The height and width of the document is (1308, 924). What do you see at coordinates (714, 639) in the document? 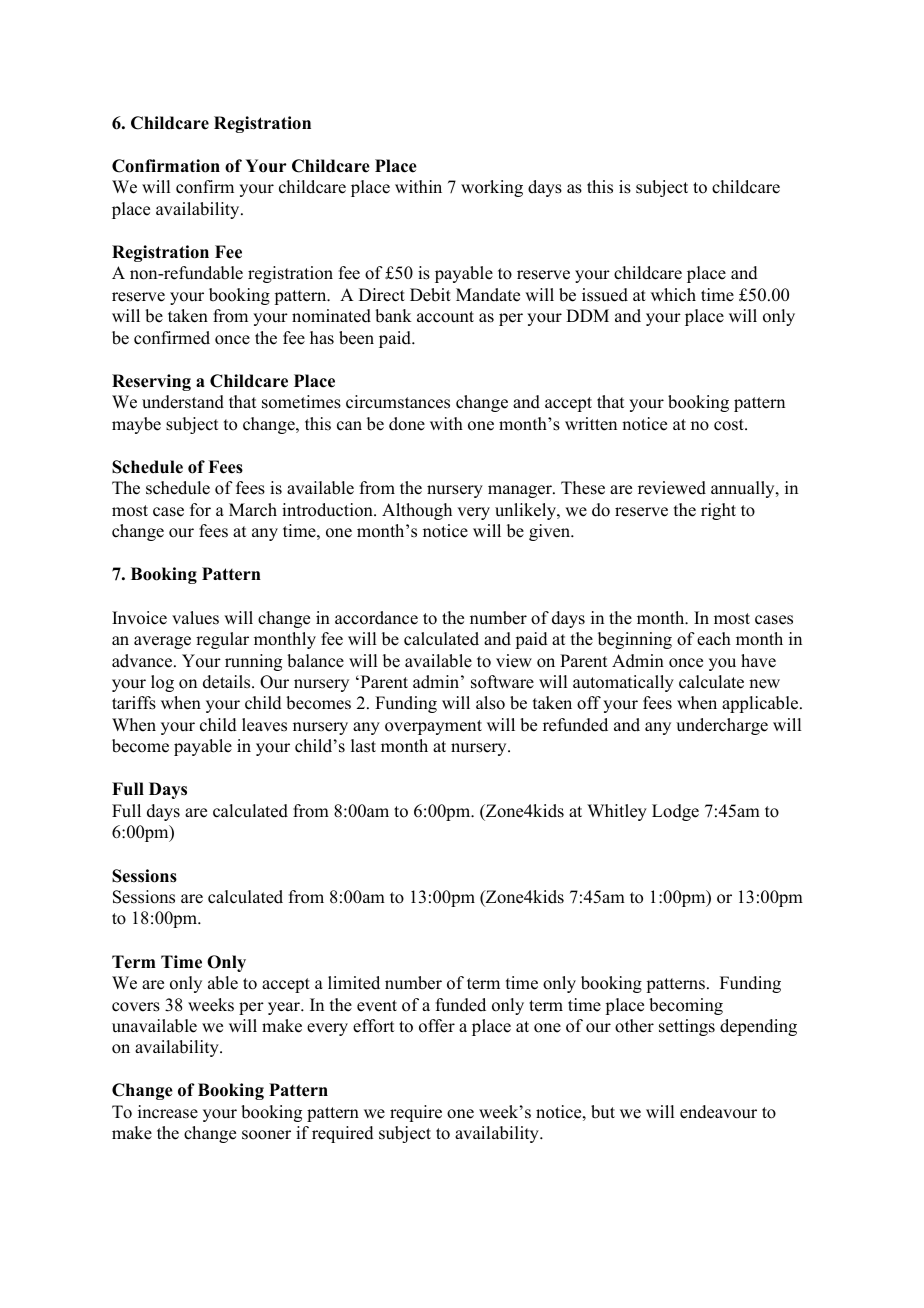
I see `each` at bounding box center [714, 639].
